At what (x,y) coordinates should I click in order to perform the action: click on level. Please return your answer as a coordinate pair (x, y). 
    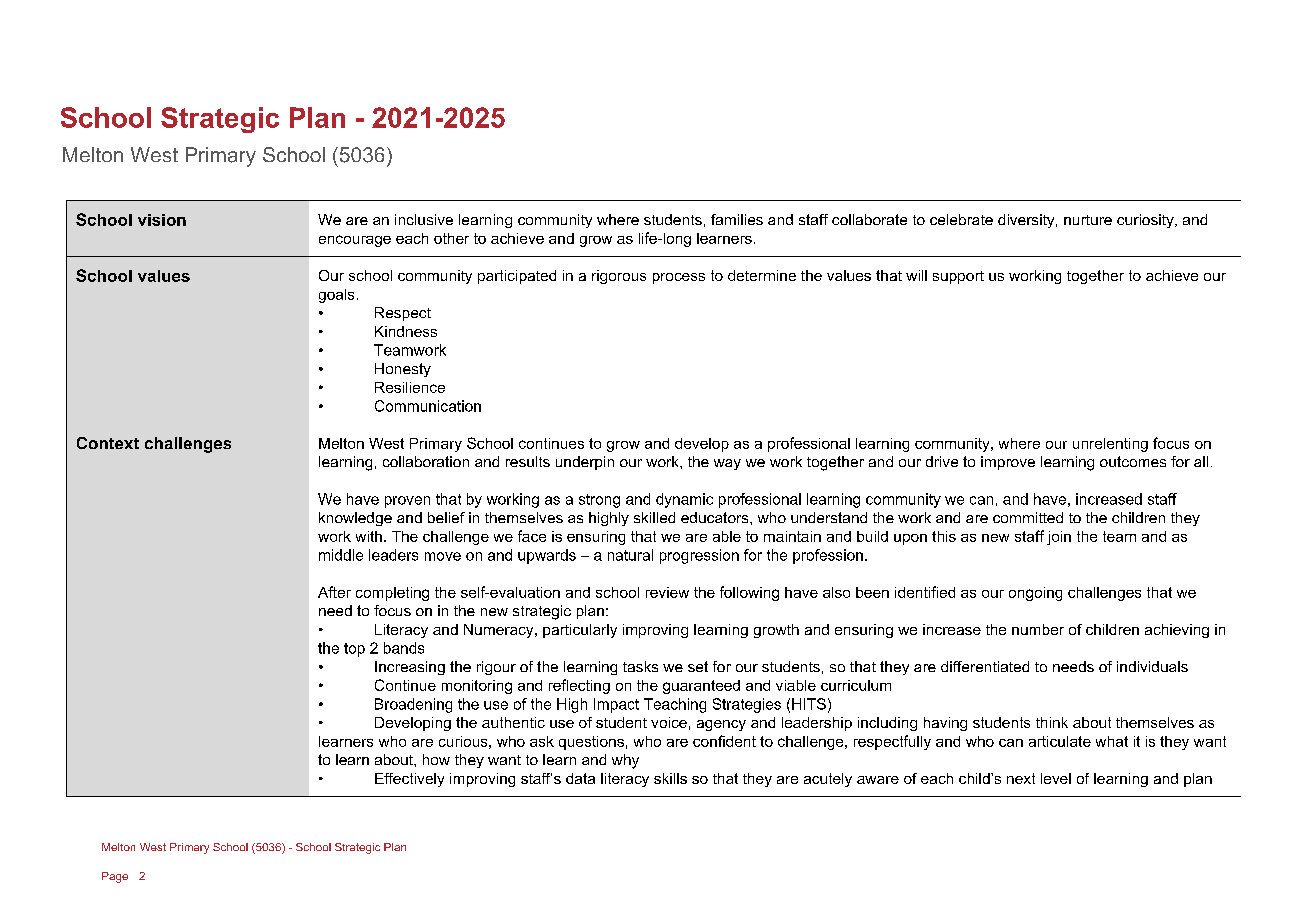
    Looking at the image, I should click on (1056, 778).
